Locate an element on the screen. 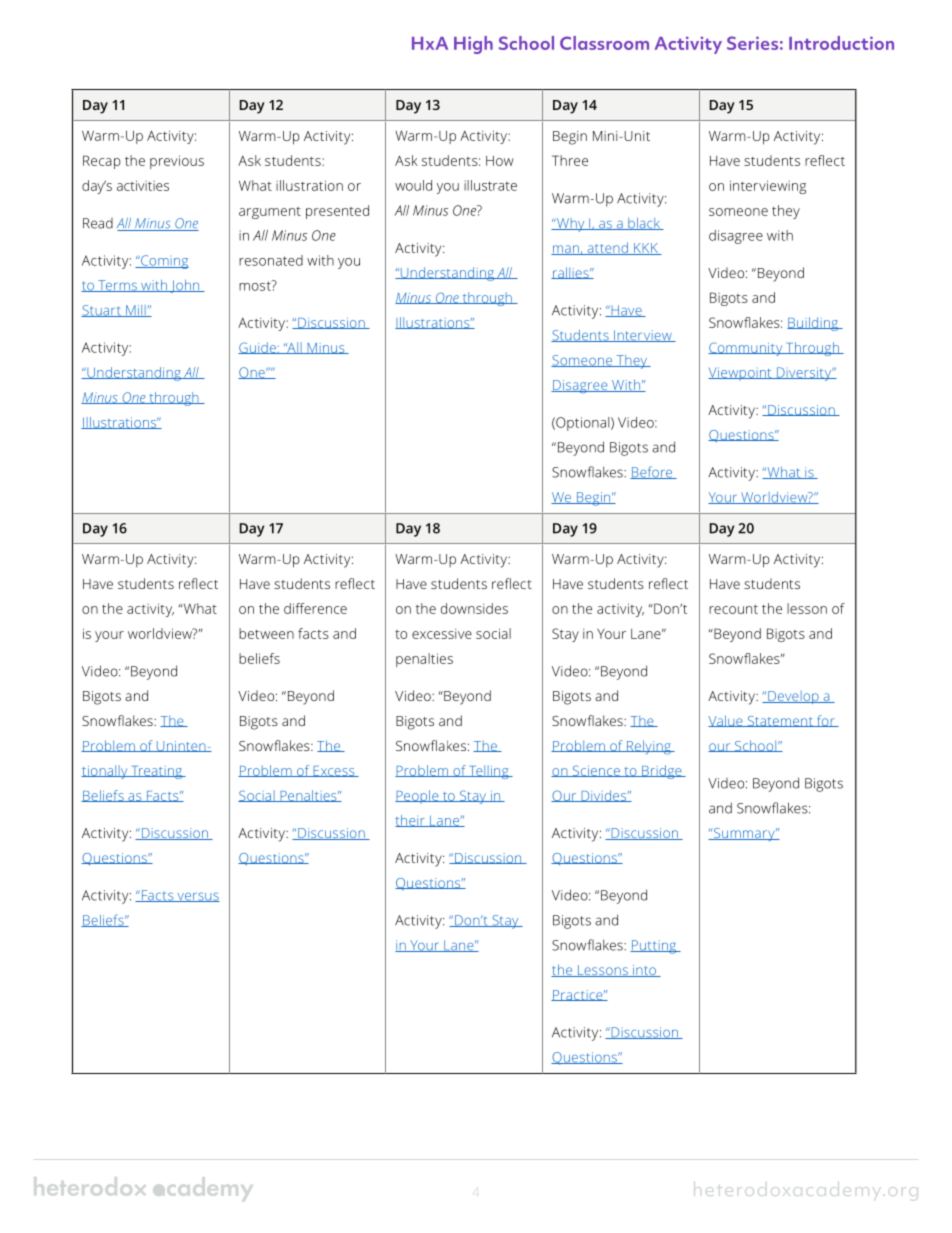 This screenshot has height=1233, width=952. into is located at coordinates (644, 971).
